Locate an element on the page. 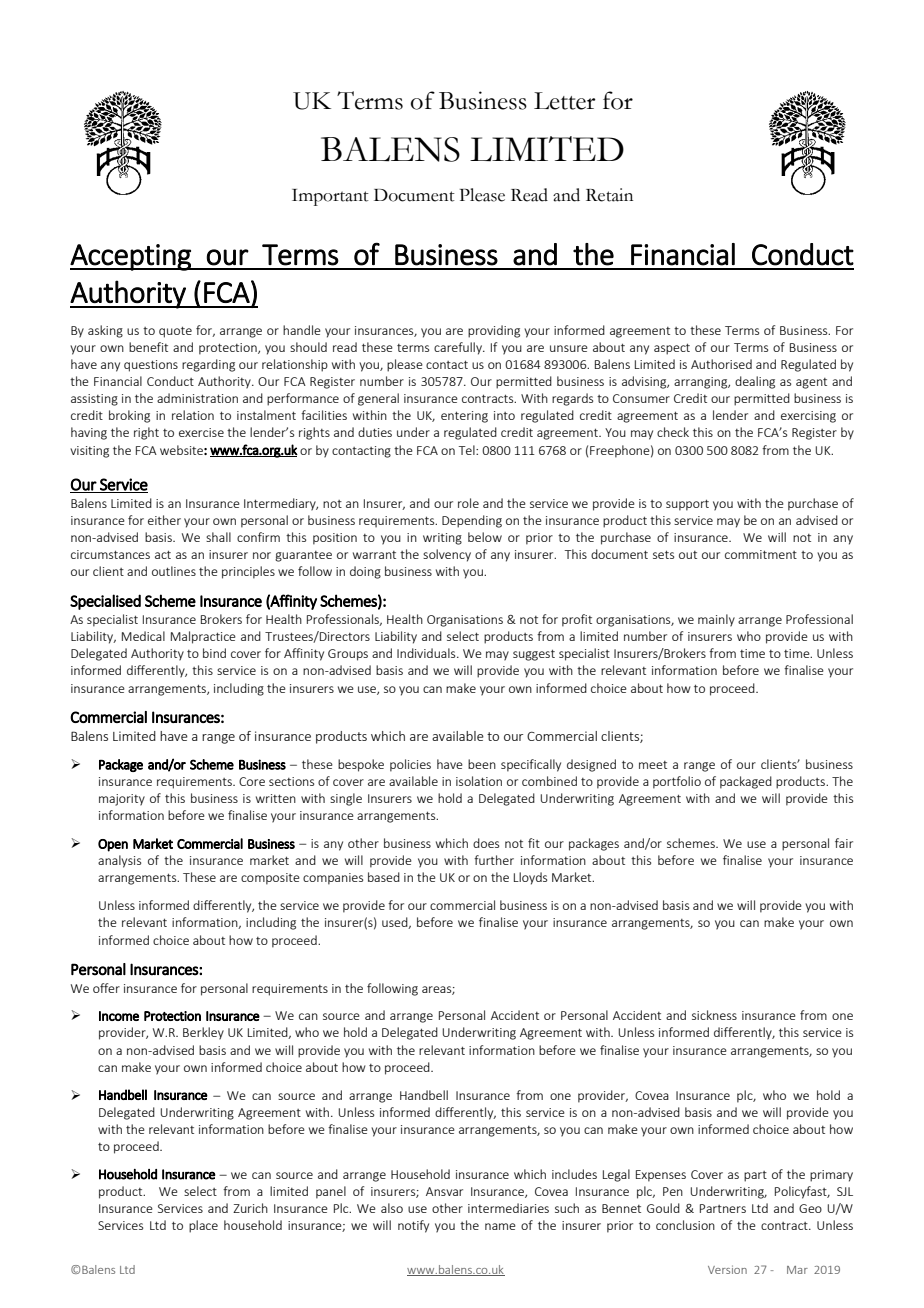 This image has width=924, height=1308. mainly is located at coordinates (716, 620).
